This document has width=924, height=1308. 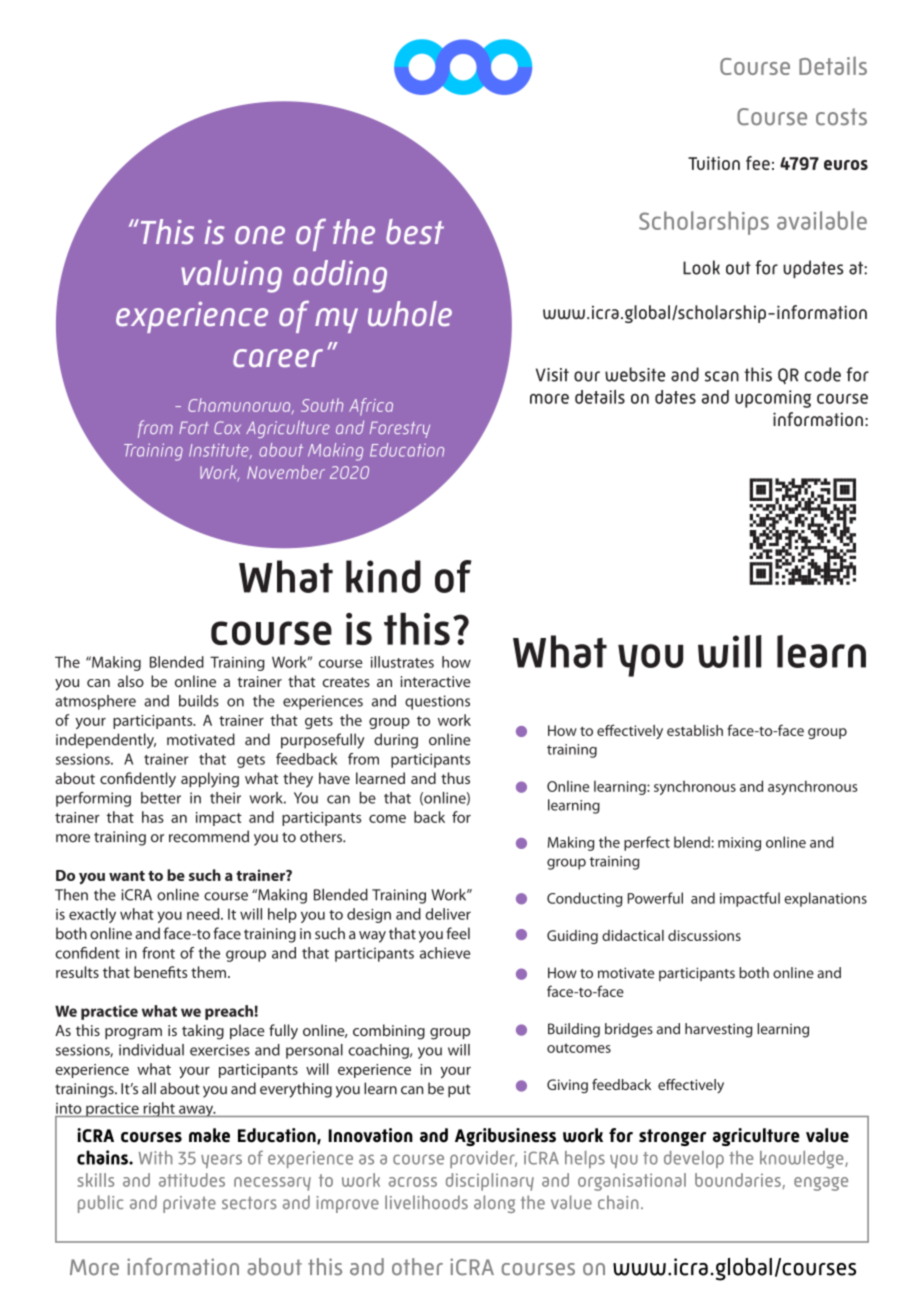 I want to click on disciplinary, so click(x=490, y=1182).
